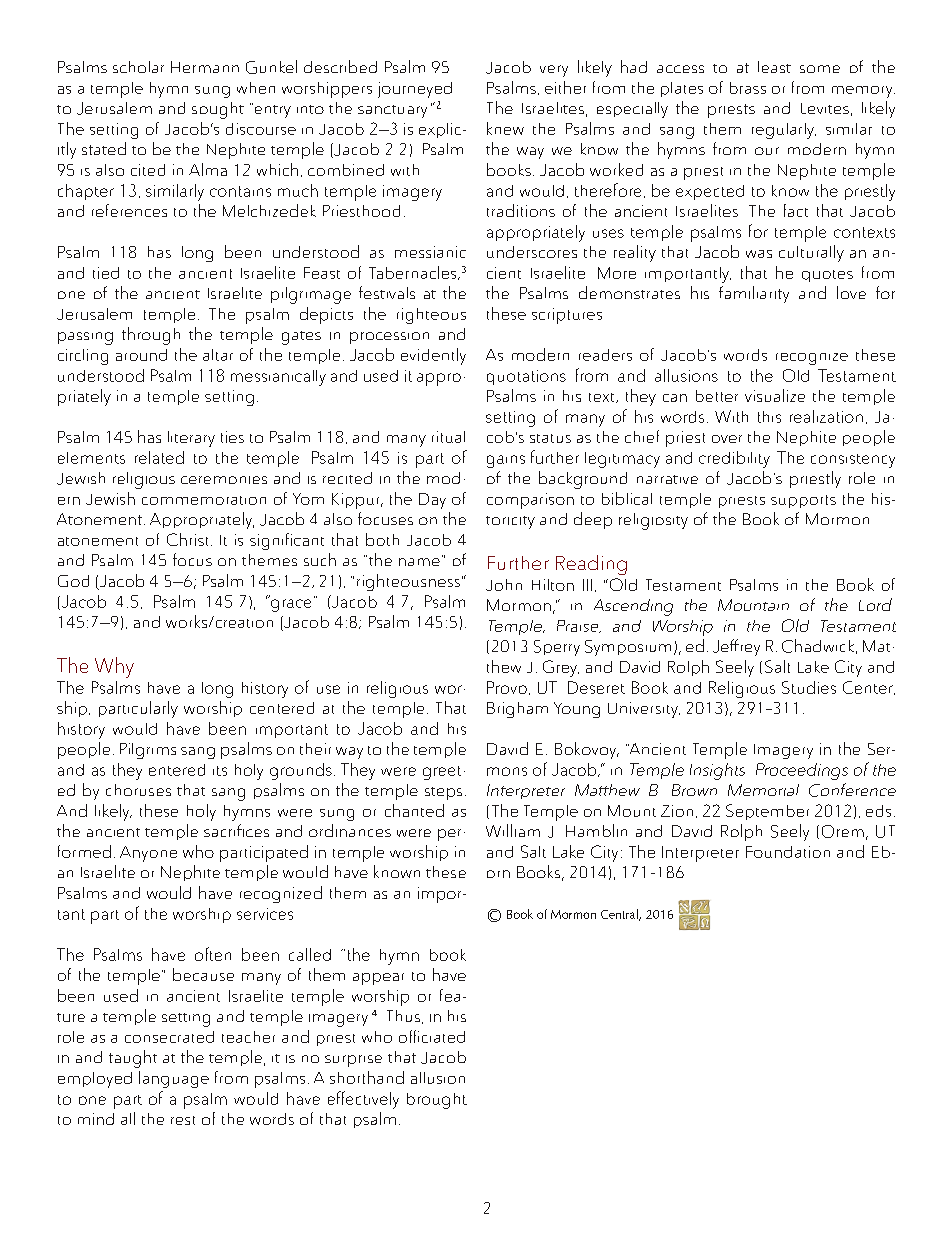  What do you see at coordinates (191, 439) in the screenshot?
I see `literary` at bounding box center [191, 439].
